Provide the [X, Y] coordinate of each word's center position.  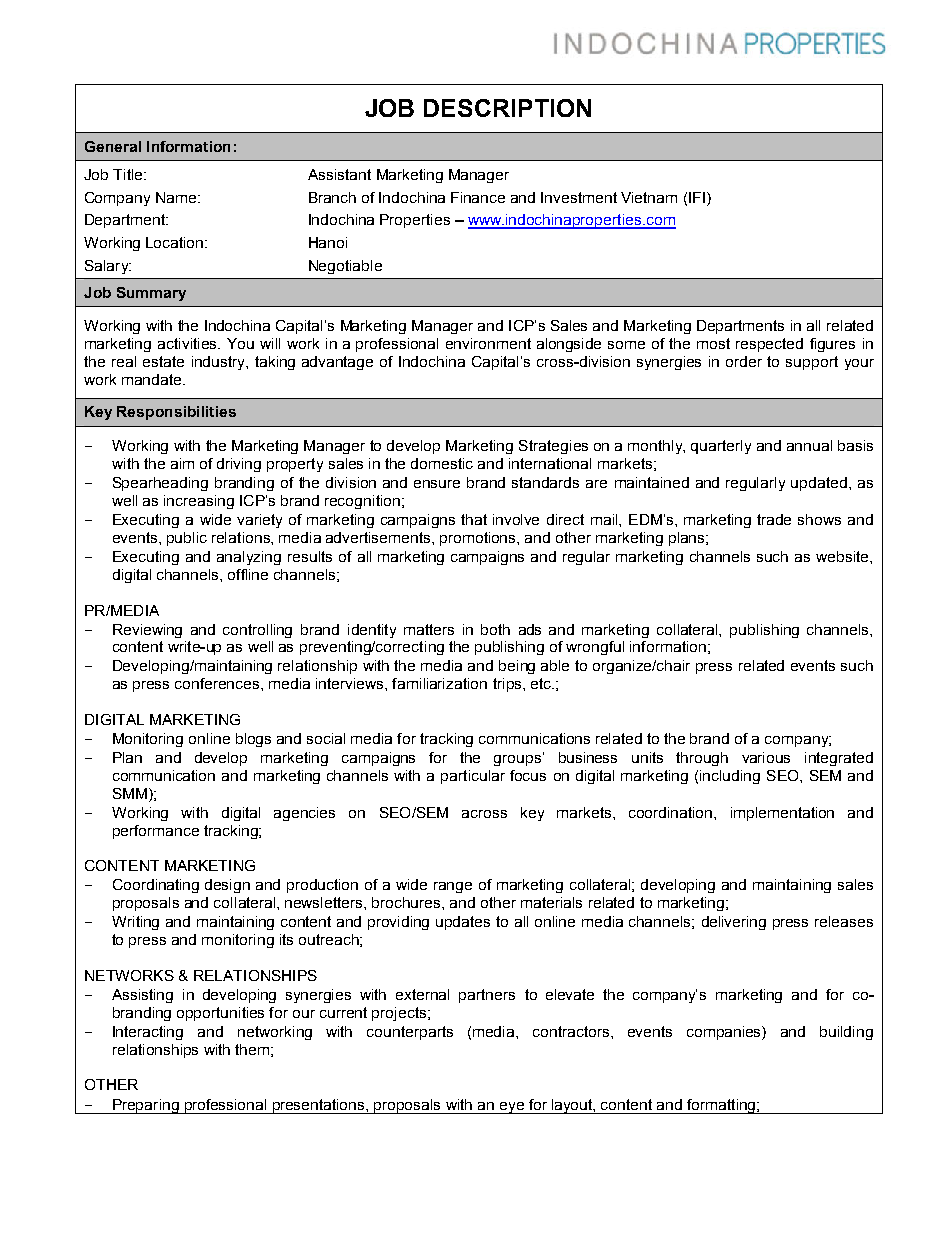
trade [774, 519]
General [113, 146]
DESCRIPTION [507, 108]
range [453, 887]
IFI [697, 197]
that [474, 519]
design [227, 886]
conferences [218, 683]
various [766, 757]
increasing [199, 502]
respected [769, 345]
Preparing [146, 1106]
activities [188, 343]
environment [488, 343]
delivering [734, 923]
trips [508, 685]
